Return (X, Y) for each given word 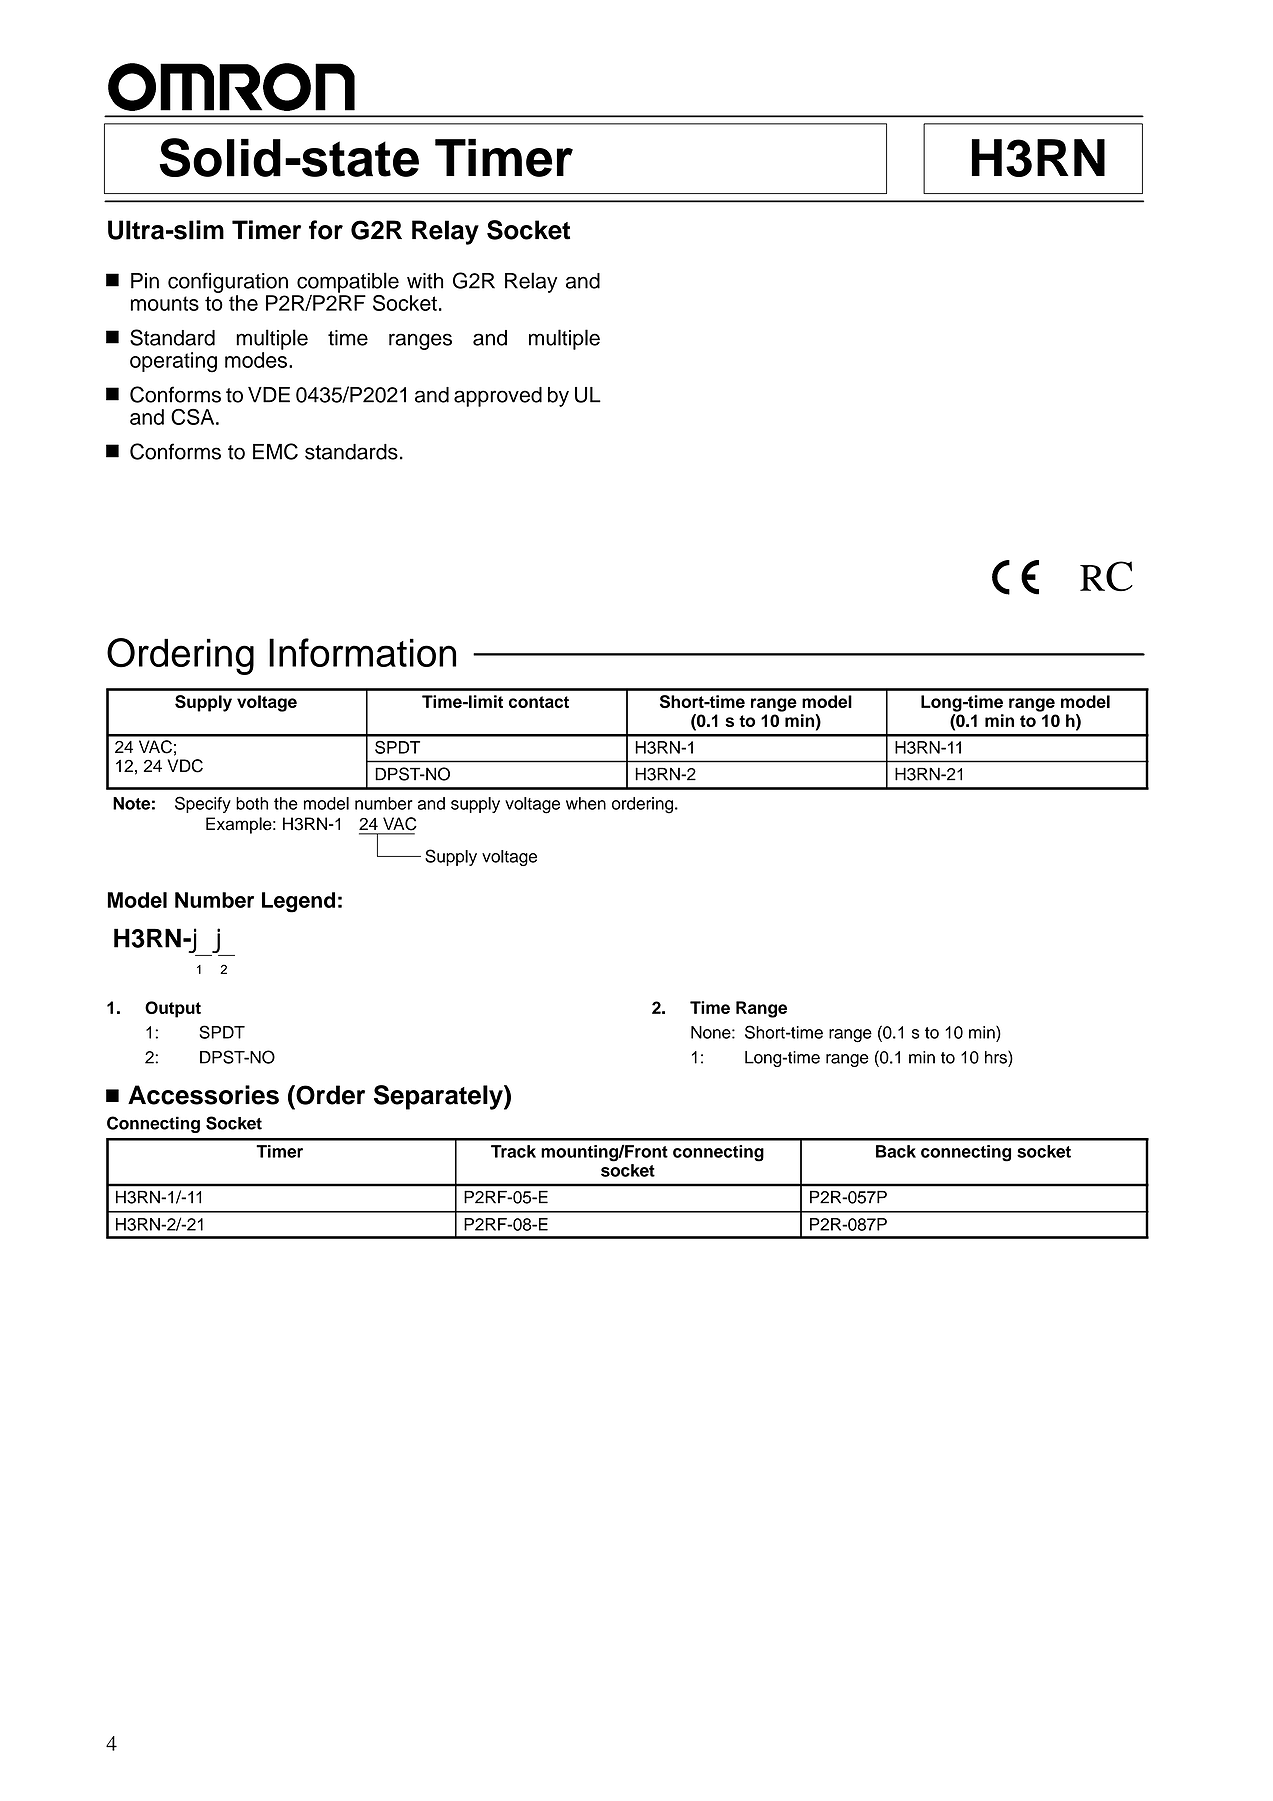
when (586, 803)
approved (498, 397)
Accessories (203, 1095)
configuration (228, 282)
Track (513, 1151)
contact (539, 702)
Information (362, 652)
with (425, 281)
